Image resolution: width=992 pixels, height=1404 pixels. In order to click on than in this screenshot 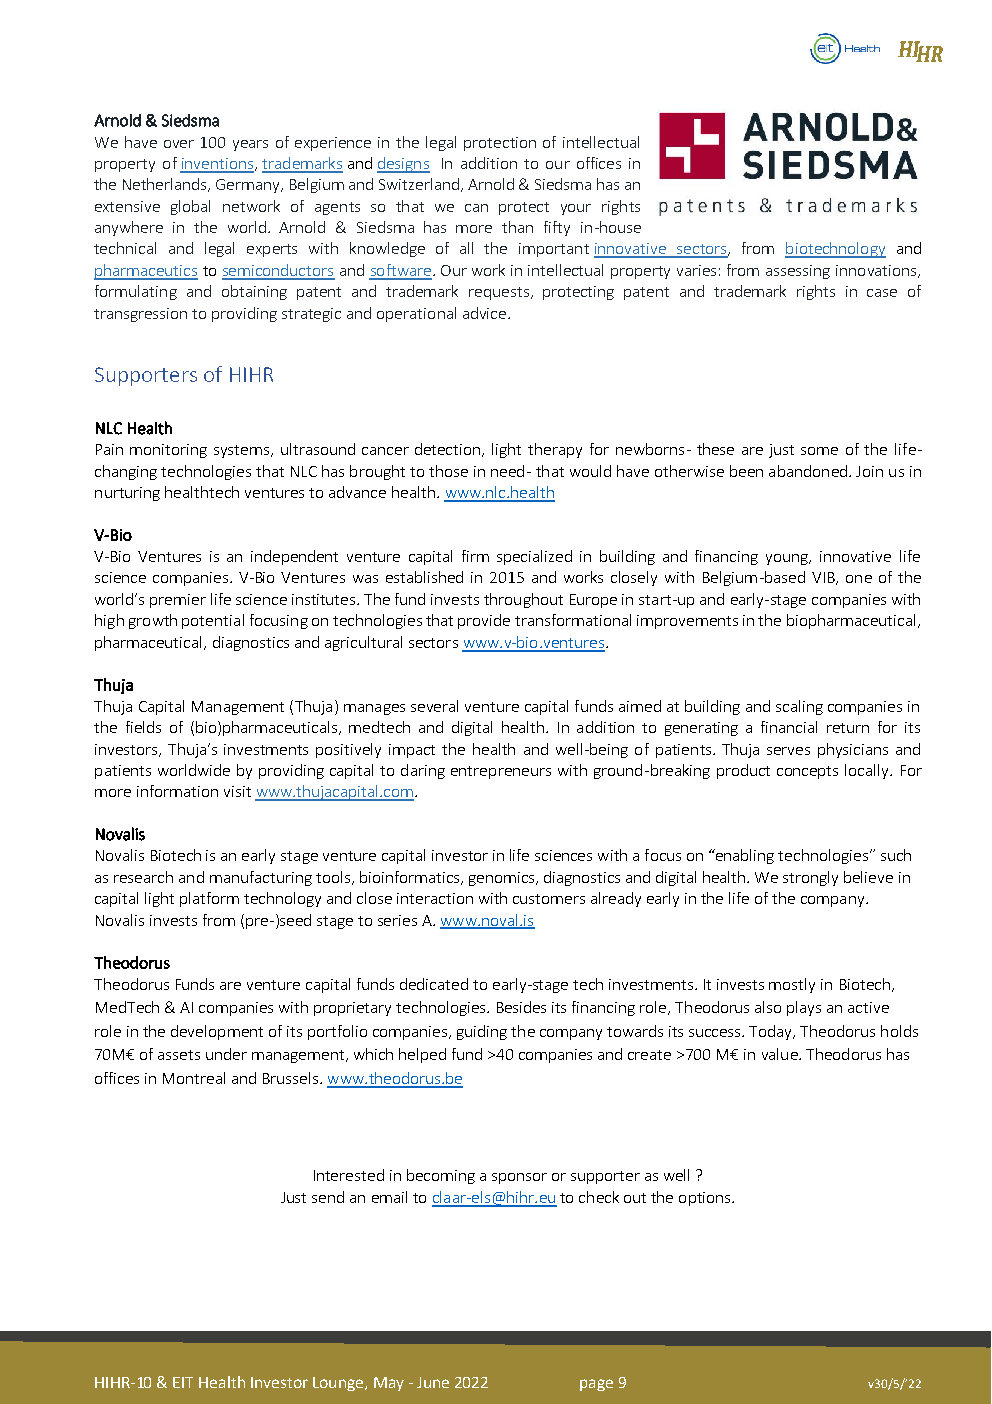, I will do `click(517, 227)`.
